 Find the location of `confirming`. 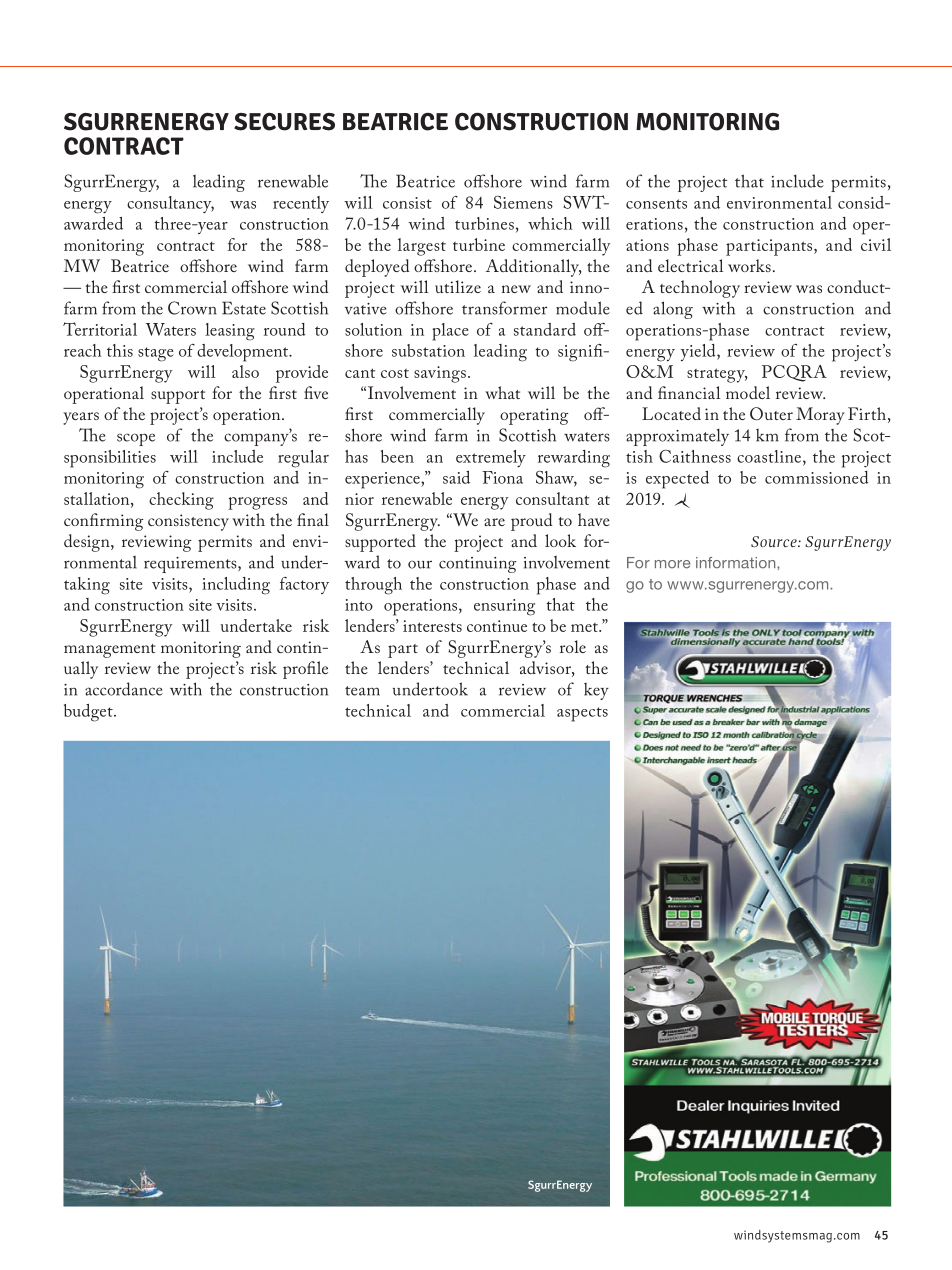

confirming is located at coordinates (104, 522).
